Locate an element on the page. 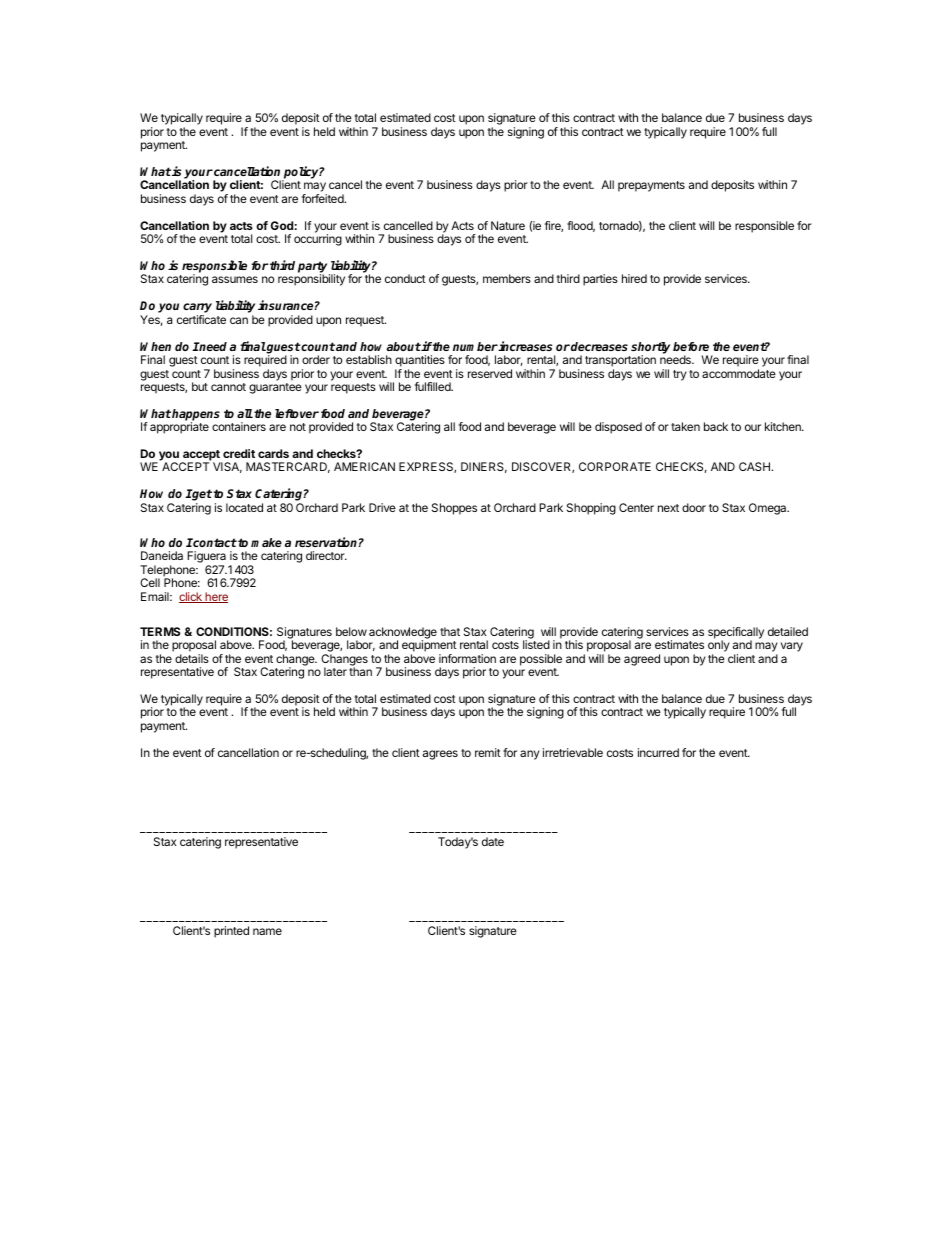  here is located at coordinates (215, 597).
